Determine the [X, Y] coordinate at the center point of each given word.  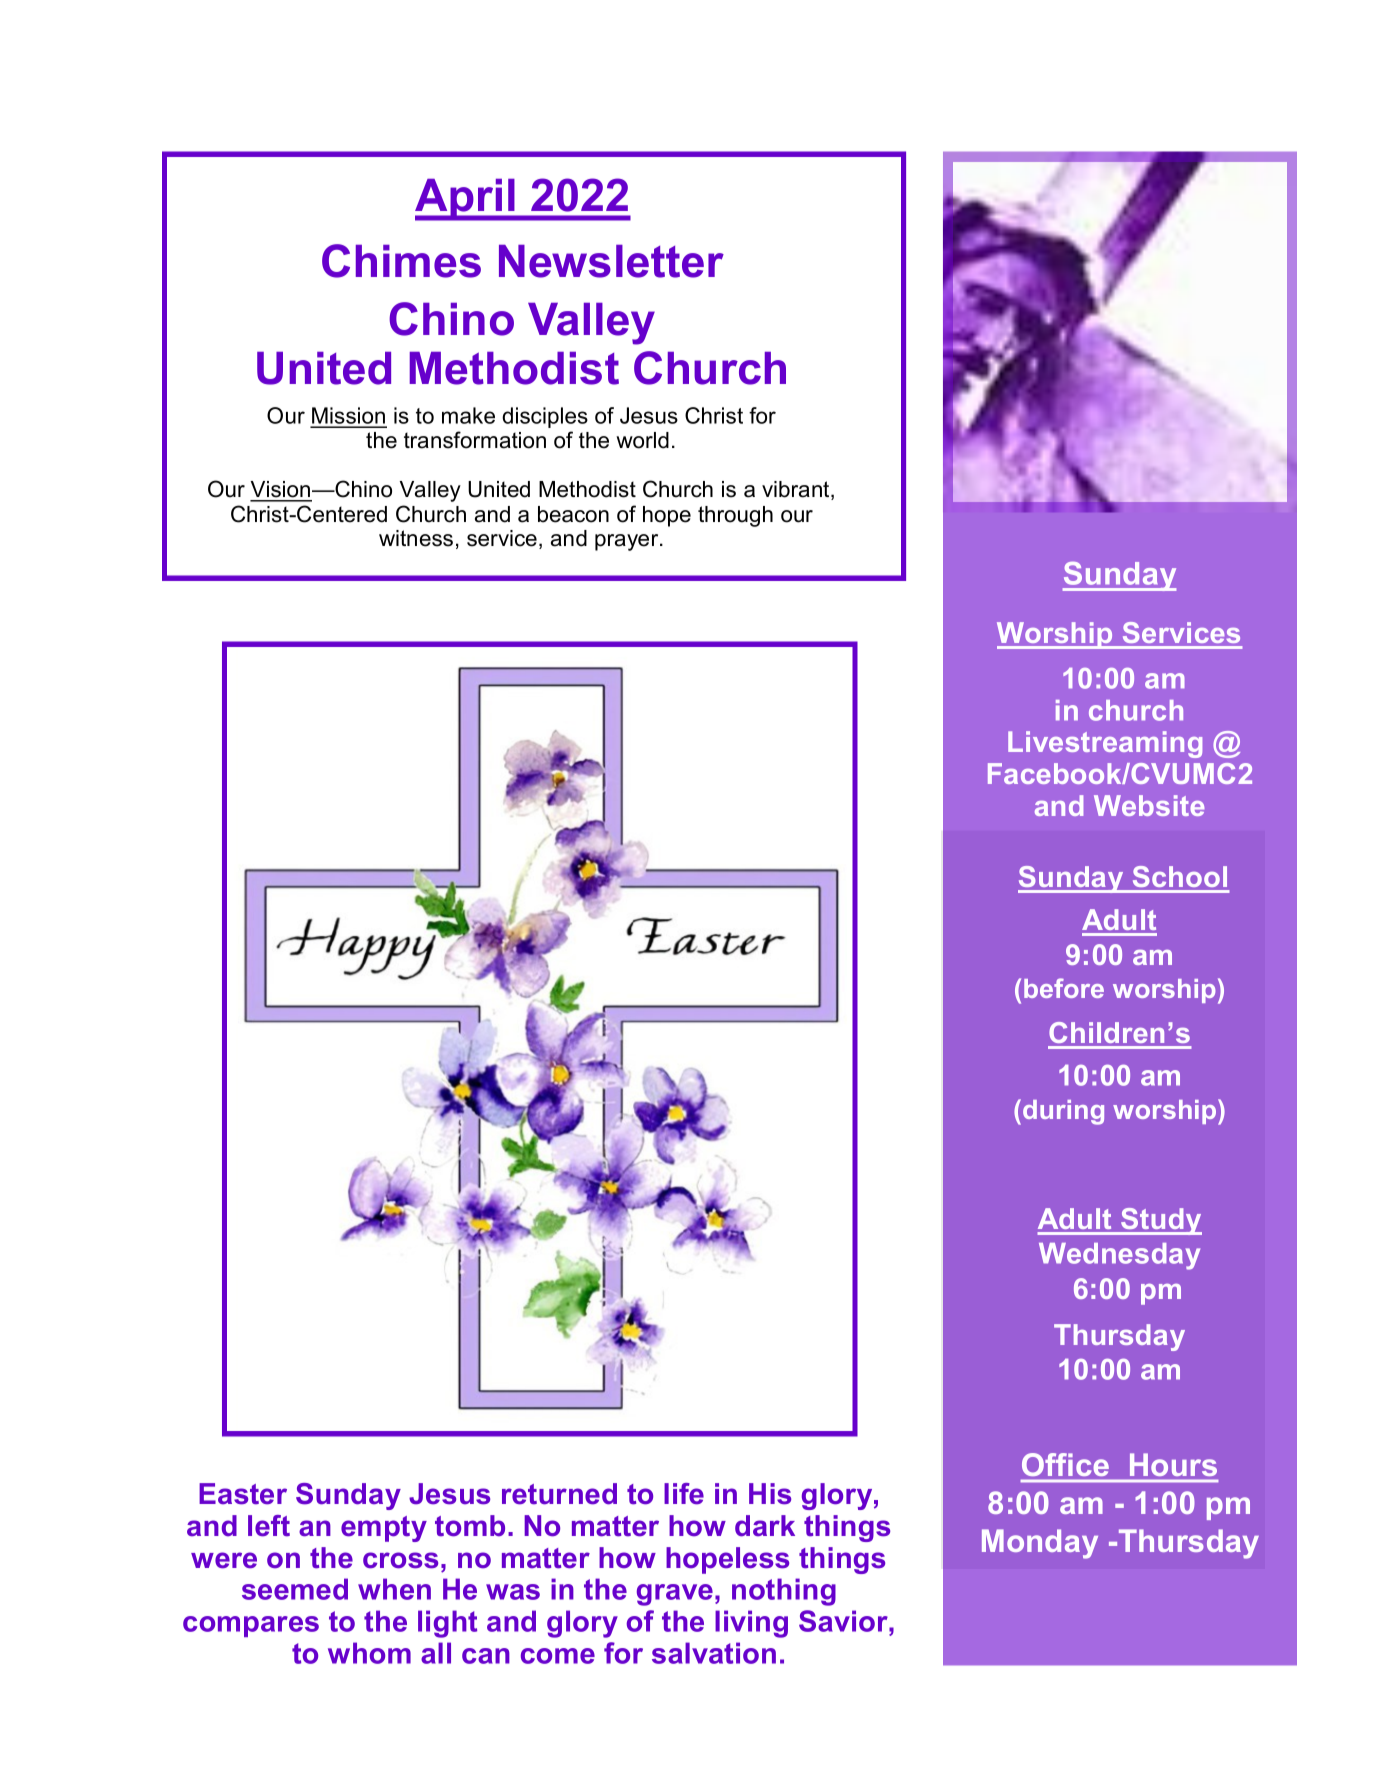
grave [675, 1595]
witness [416, 538]
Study [1160, 1221]
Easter [243, 1494]
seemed [295, 1589]
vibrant [797, 490]
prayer [628, 542]
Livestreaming [1105, 744]
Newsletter [611, 261]
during [1063, 1112]
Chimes [401, 261]
